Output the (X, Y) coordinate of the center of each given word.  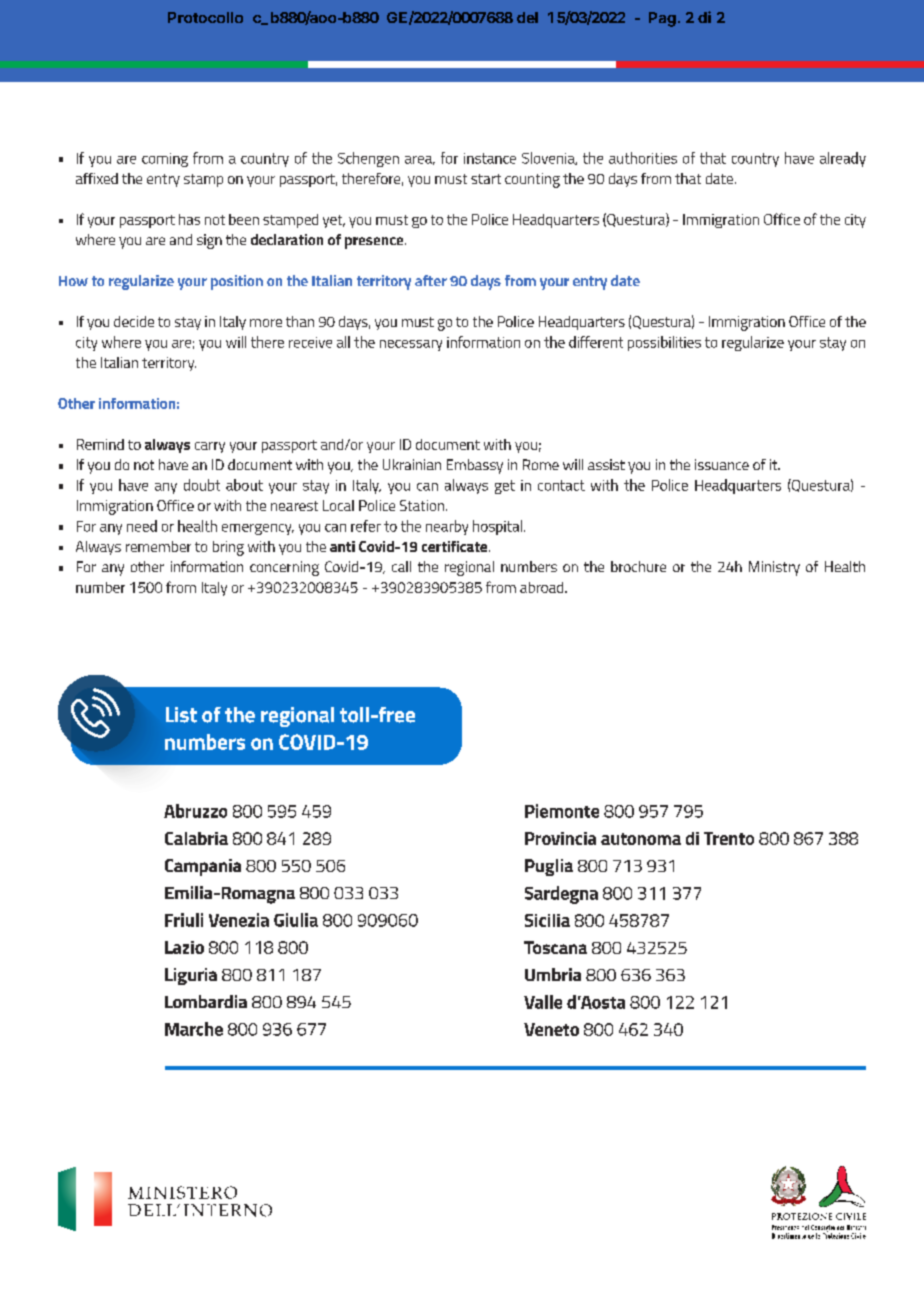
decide (134, 321)
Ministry (774, 568)
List (181, 715)
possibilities (664, 343)
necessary (411, 345)
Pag (662, 19)
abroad (543, 587)
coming (165, 160)
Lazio (184, 947)
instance (490, 158)
